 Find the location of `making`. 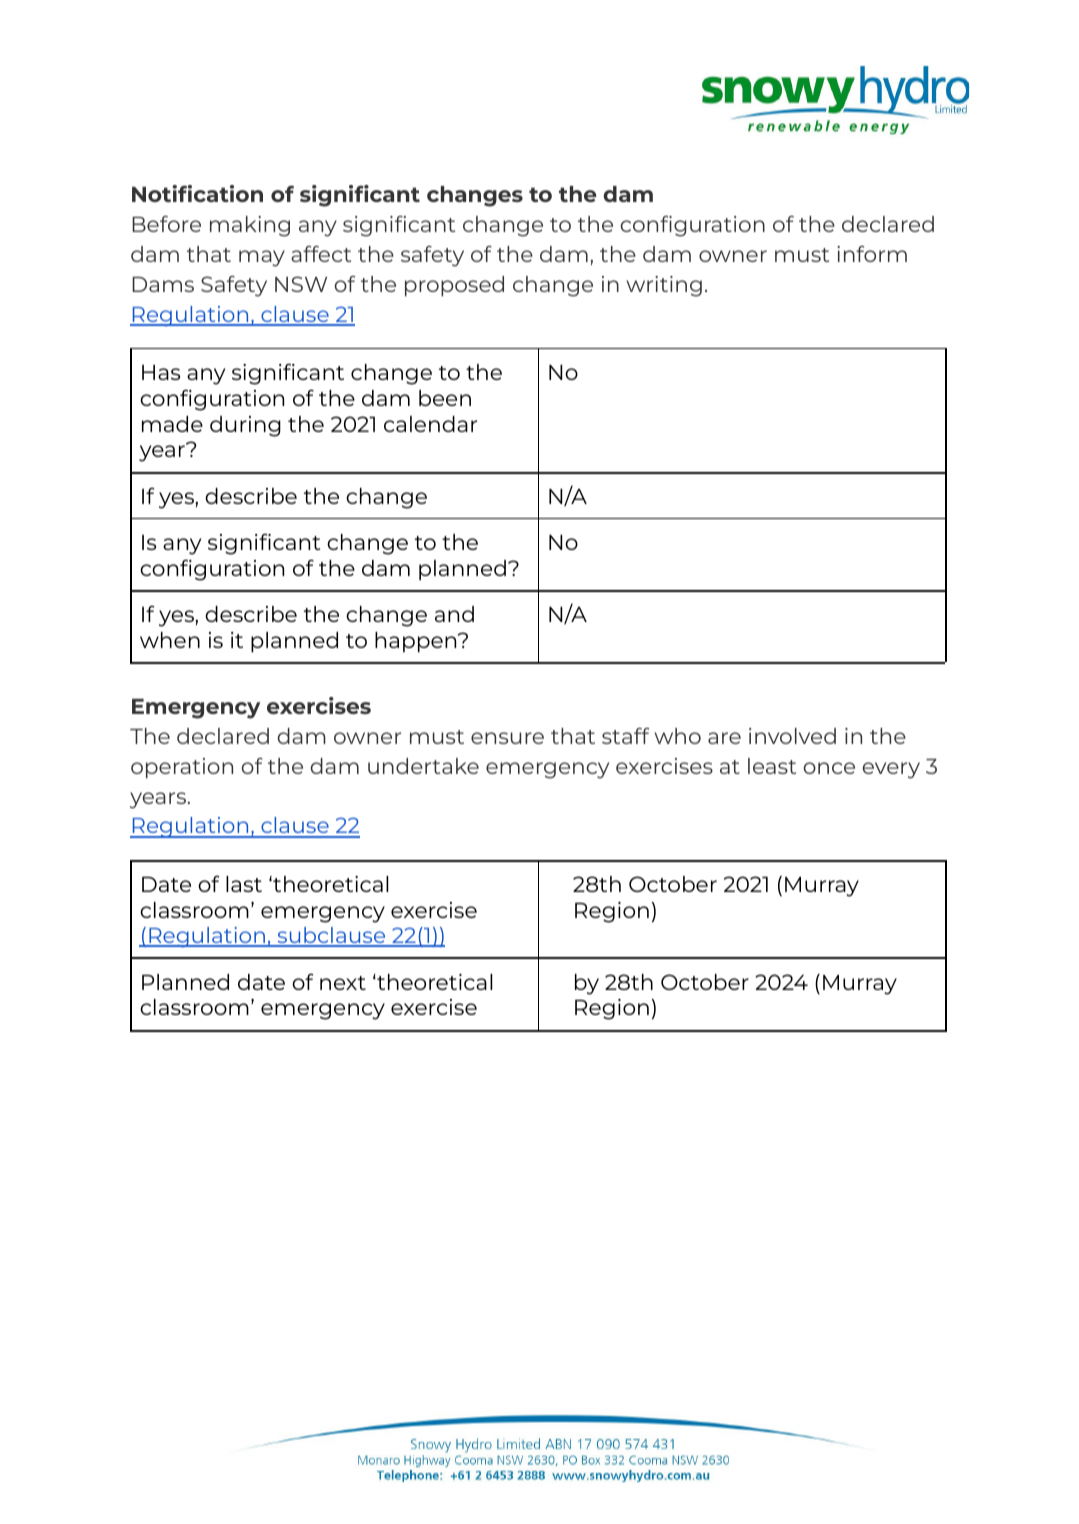

making is located at coordinates (250, 226).
